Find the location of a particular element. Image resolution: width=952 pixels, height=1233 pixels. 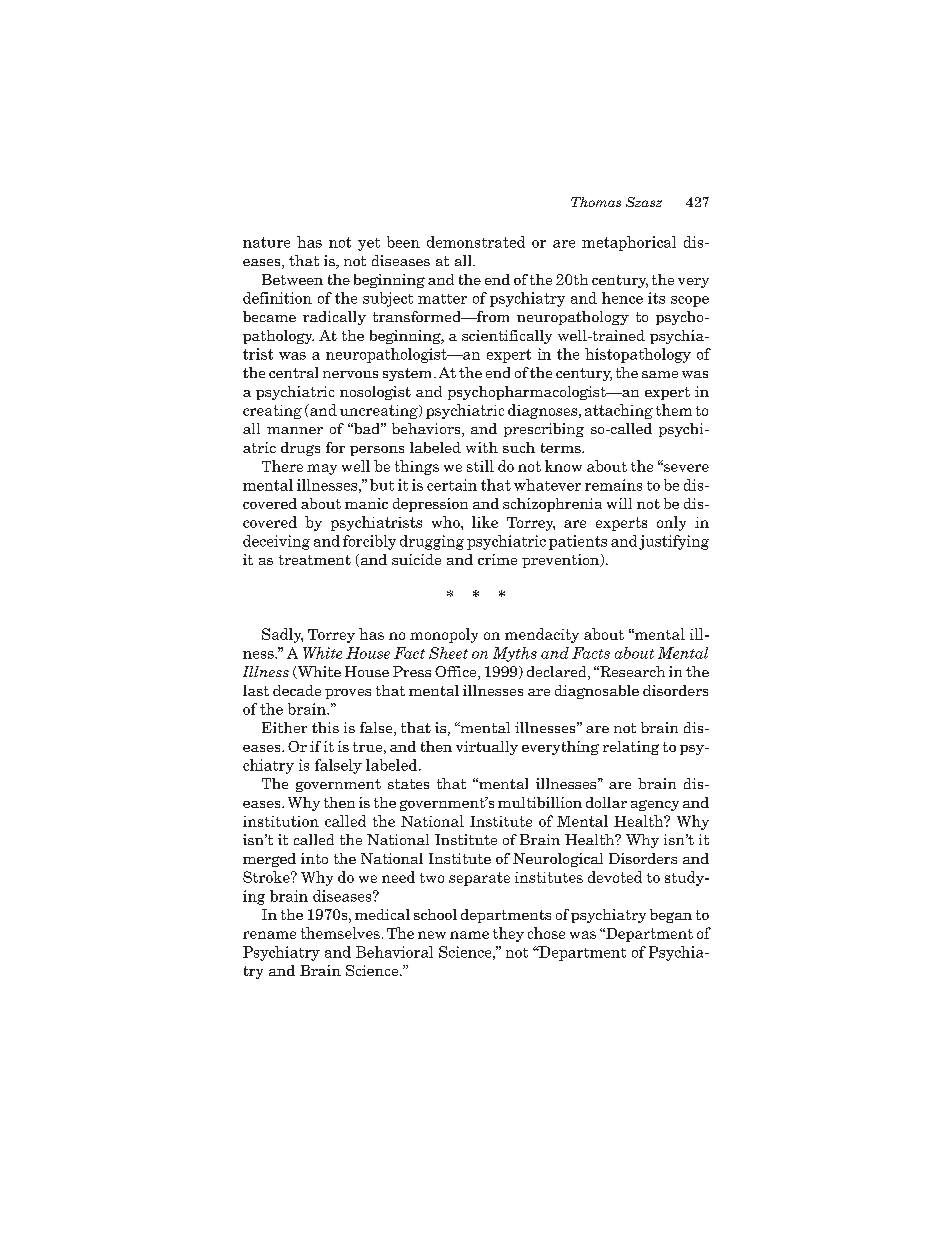

justifying is located at coordinates (674, 542).
